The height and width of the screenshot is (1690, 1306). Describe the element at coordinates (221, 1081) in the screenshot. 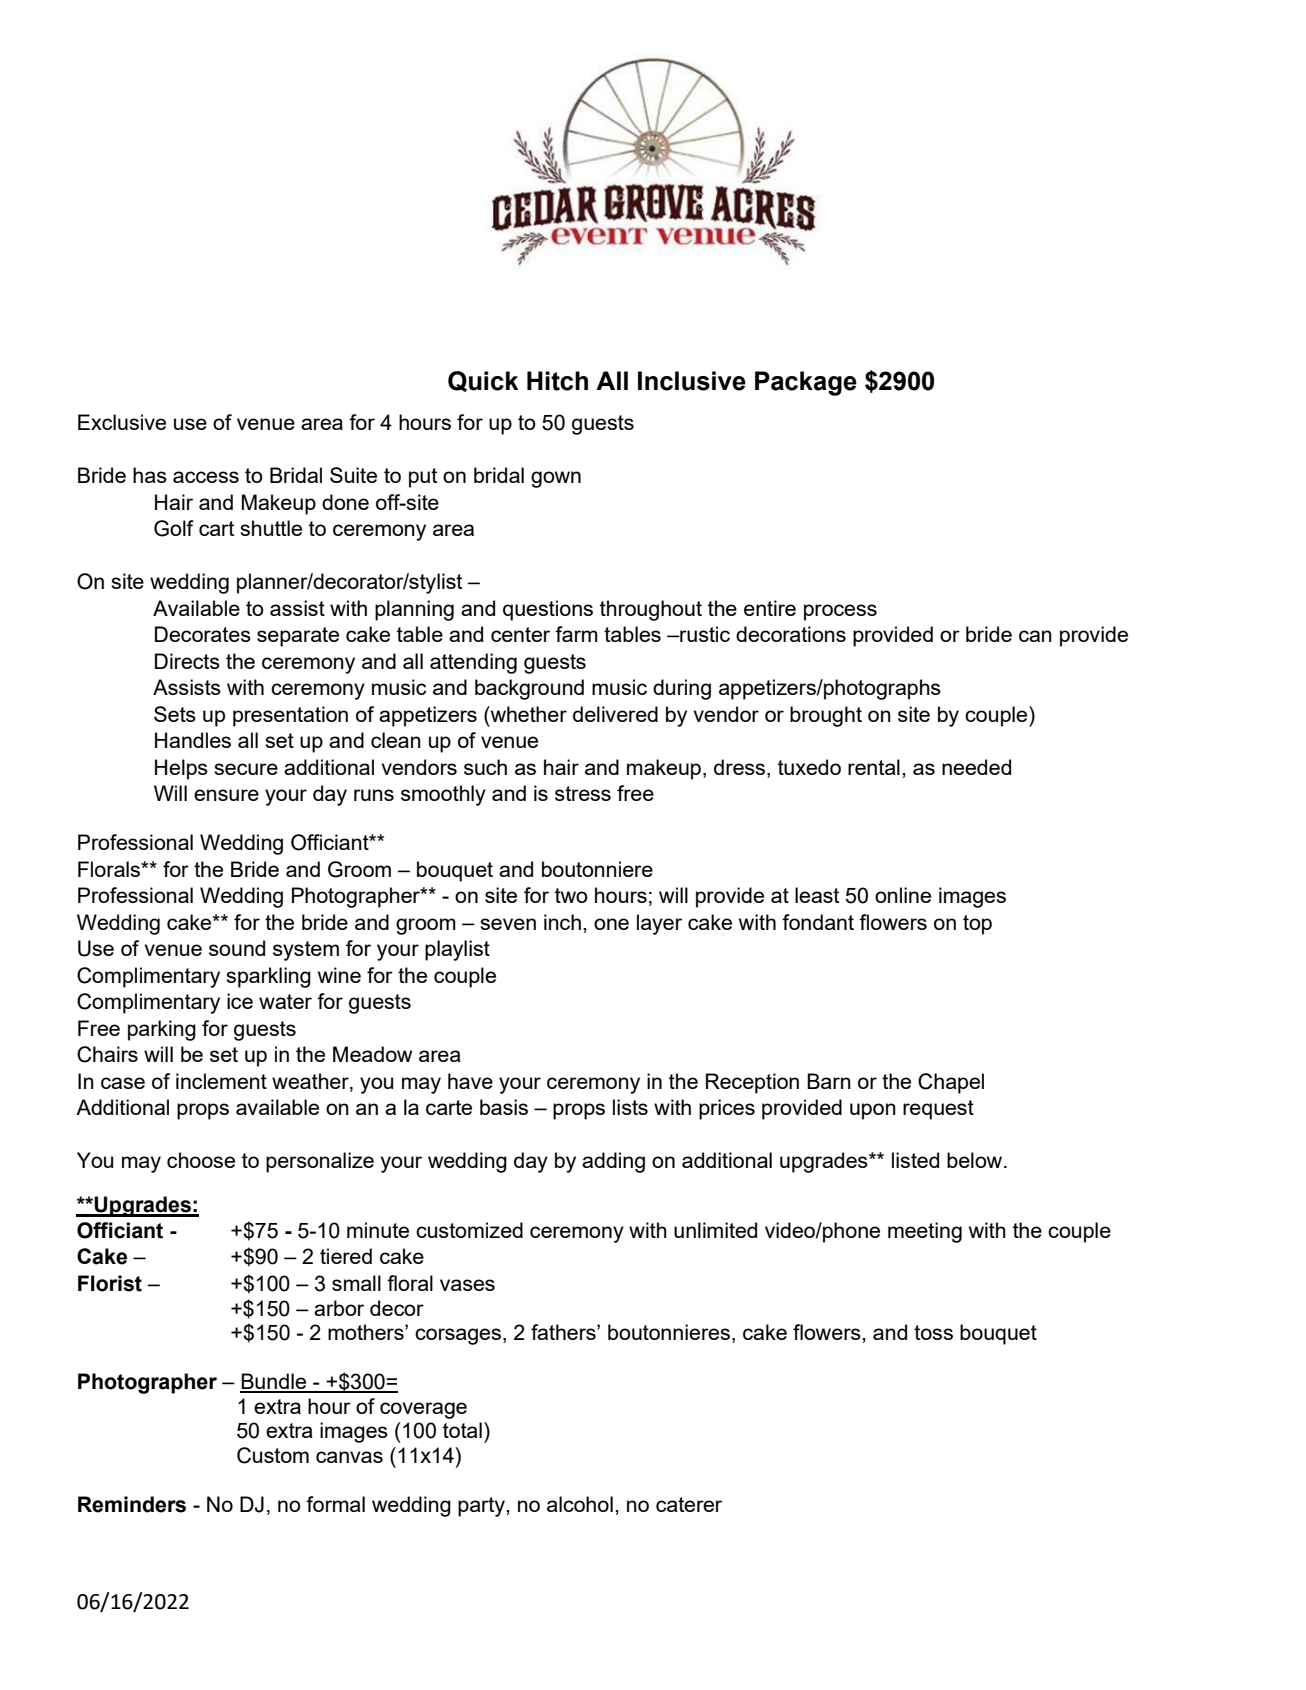

I see `inclement` at that location.
